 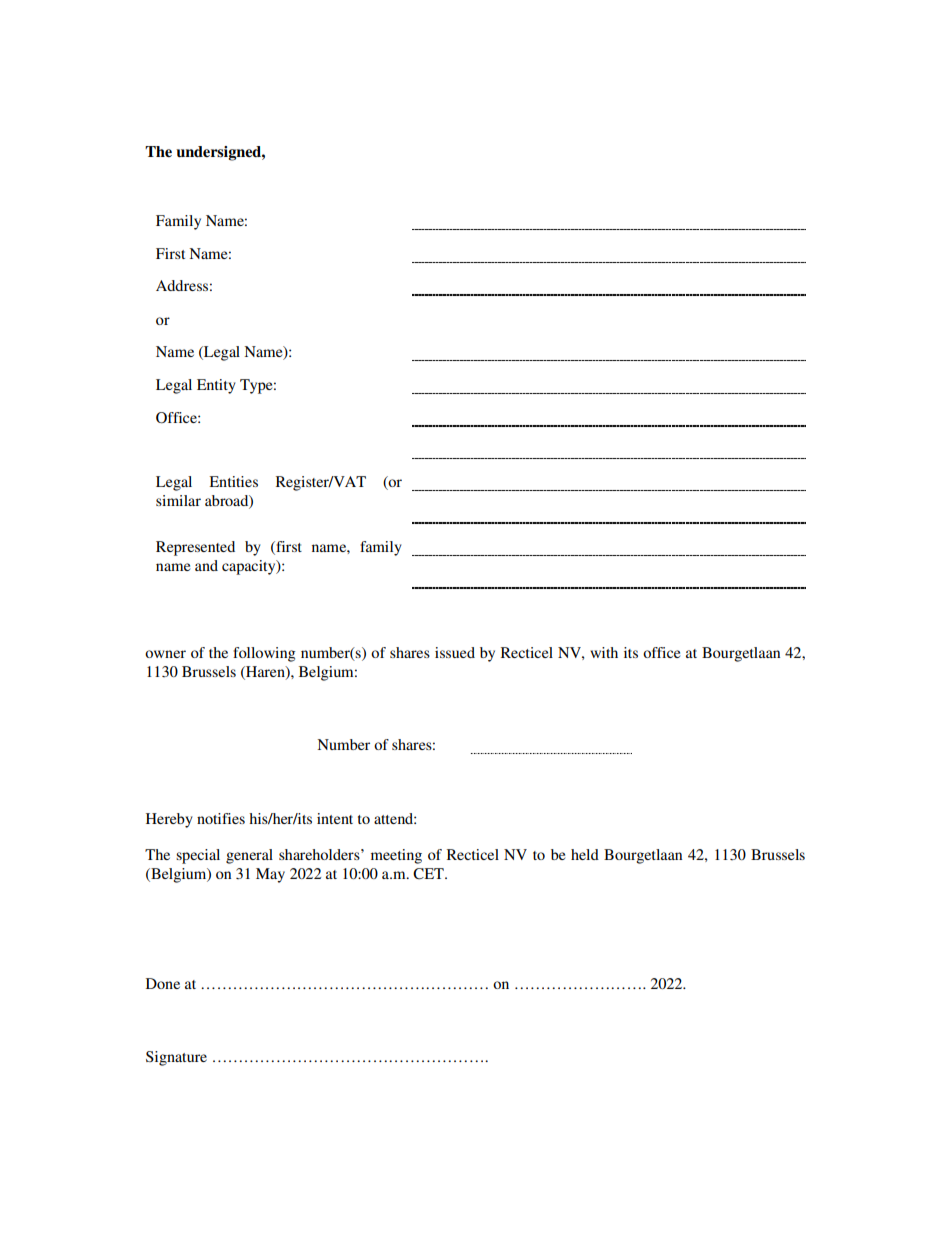 What do you see at coordinates (585, 854) in the screenshot?
I see `held` at bounding box center [585, 854].
